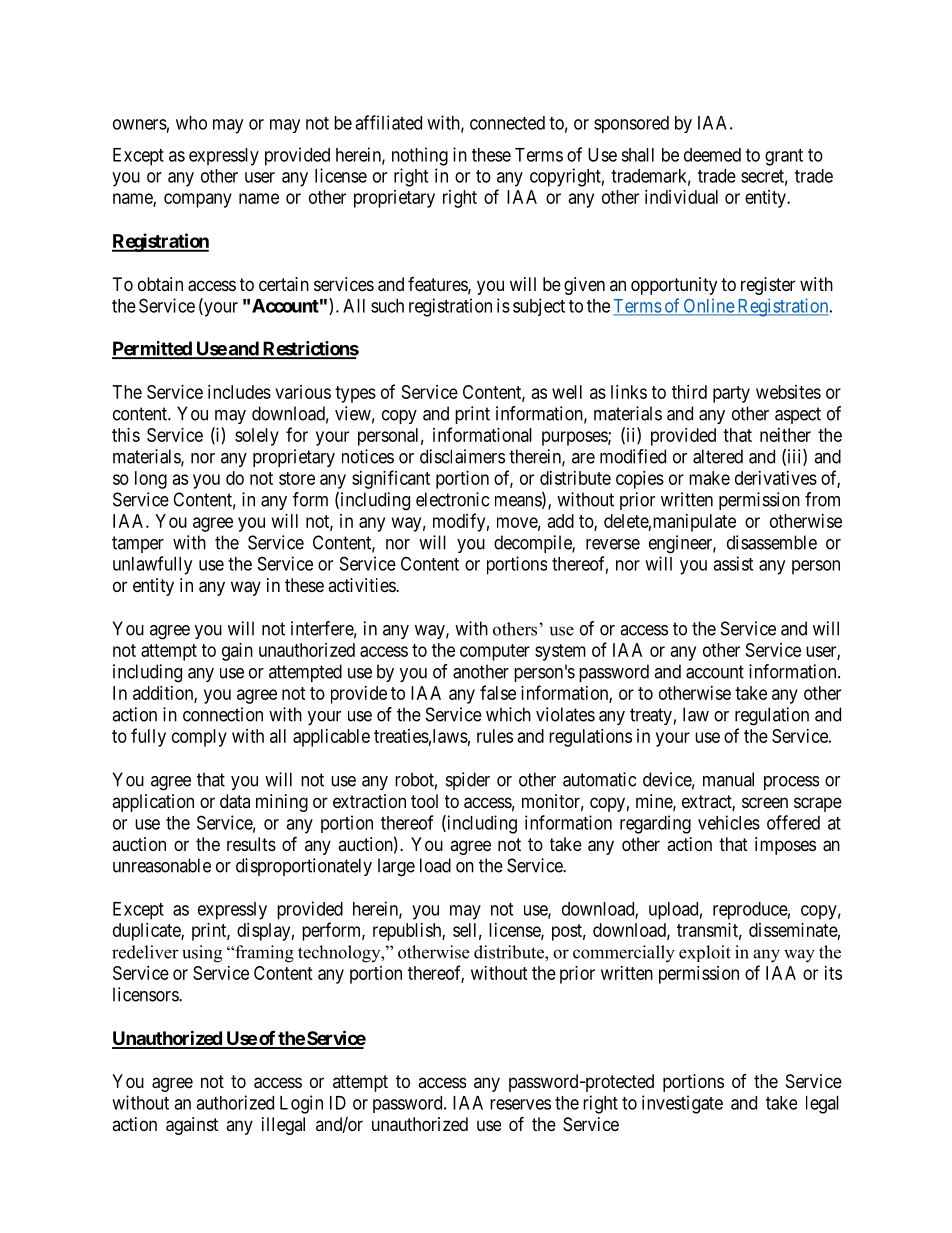  What do you see at coordinates (731, 394) in the screenshot?
I see `party` at bounding box center [731, 394].
